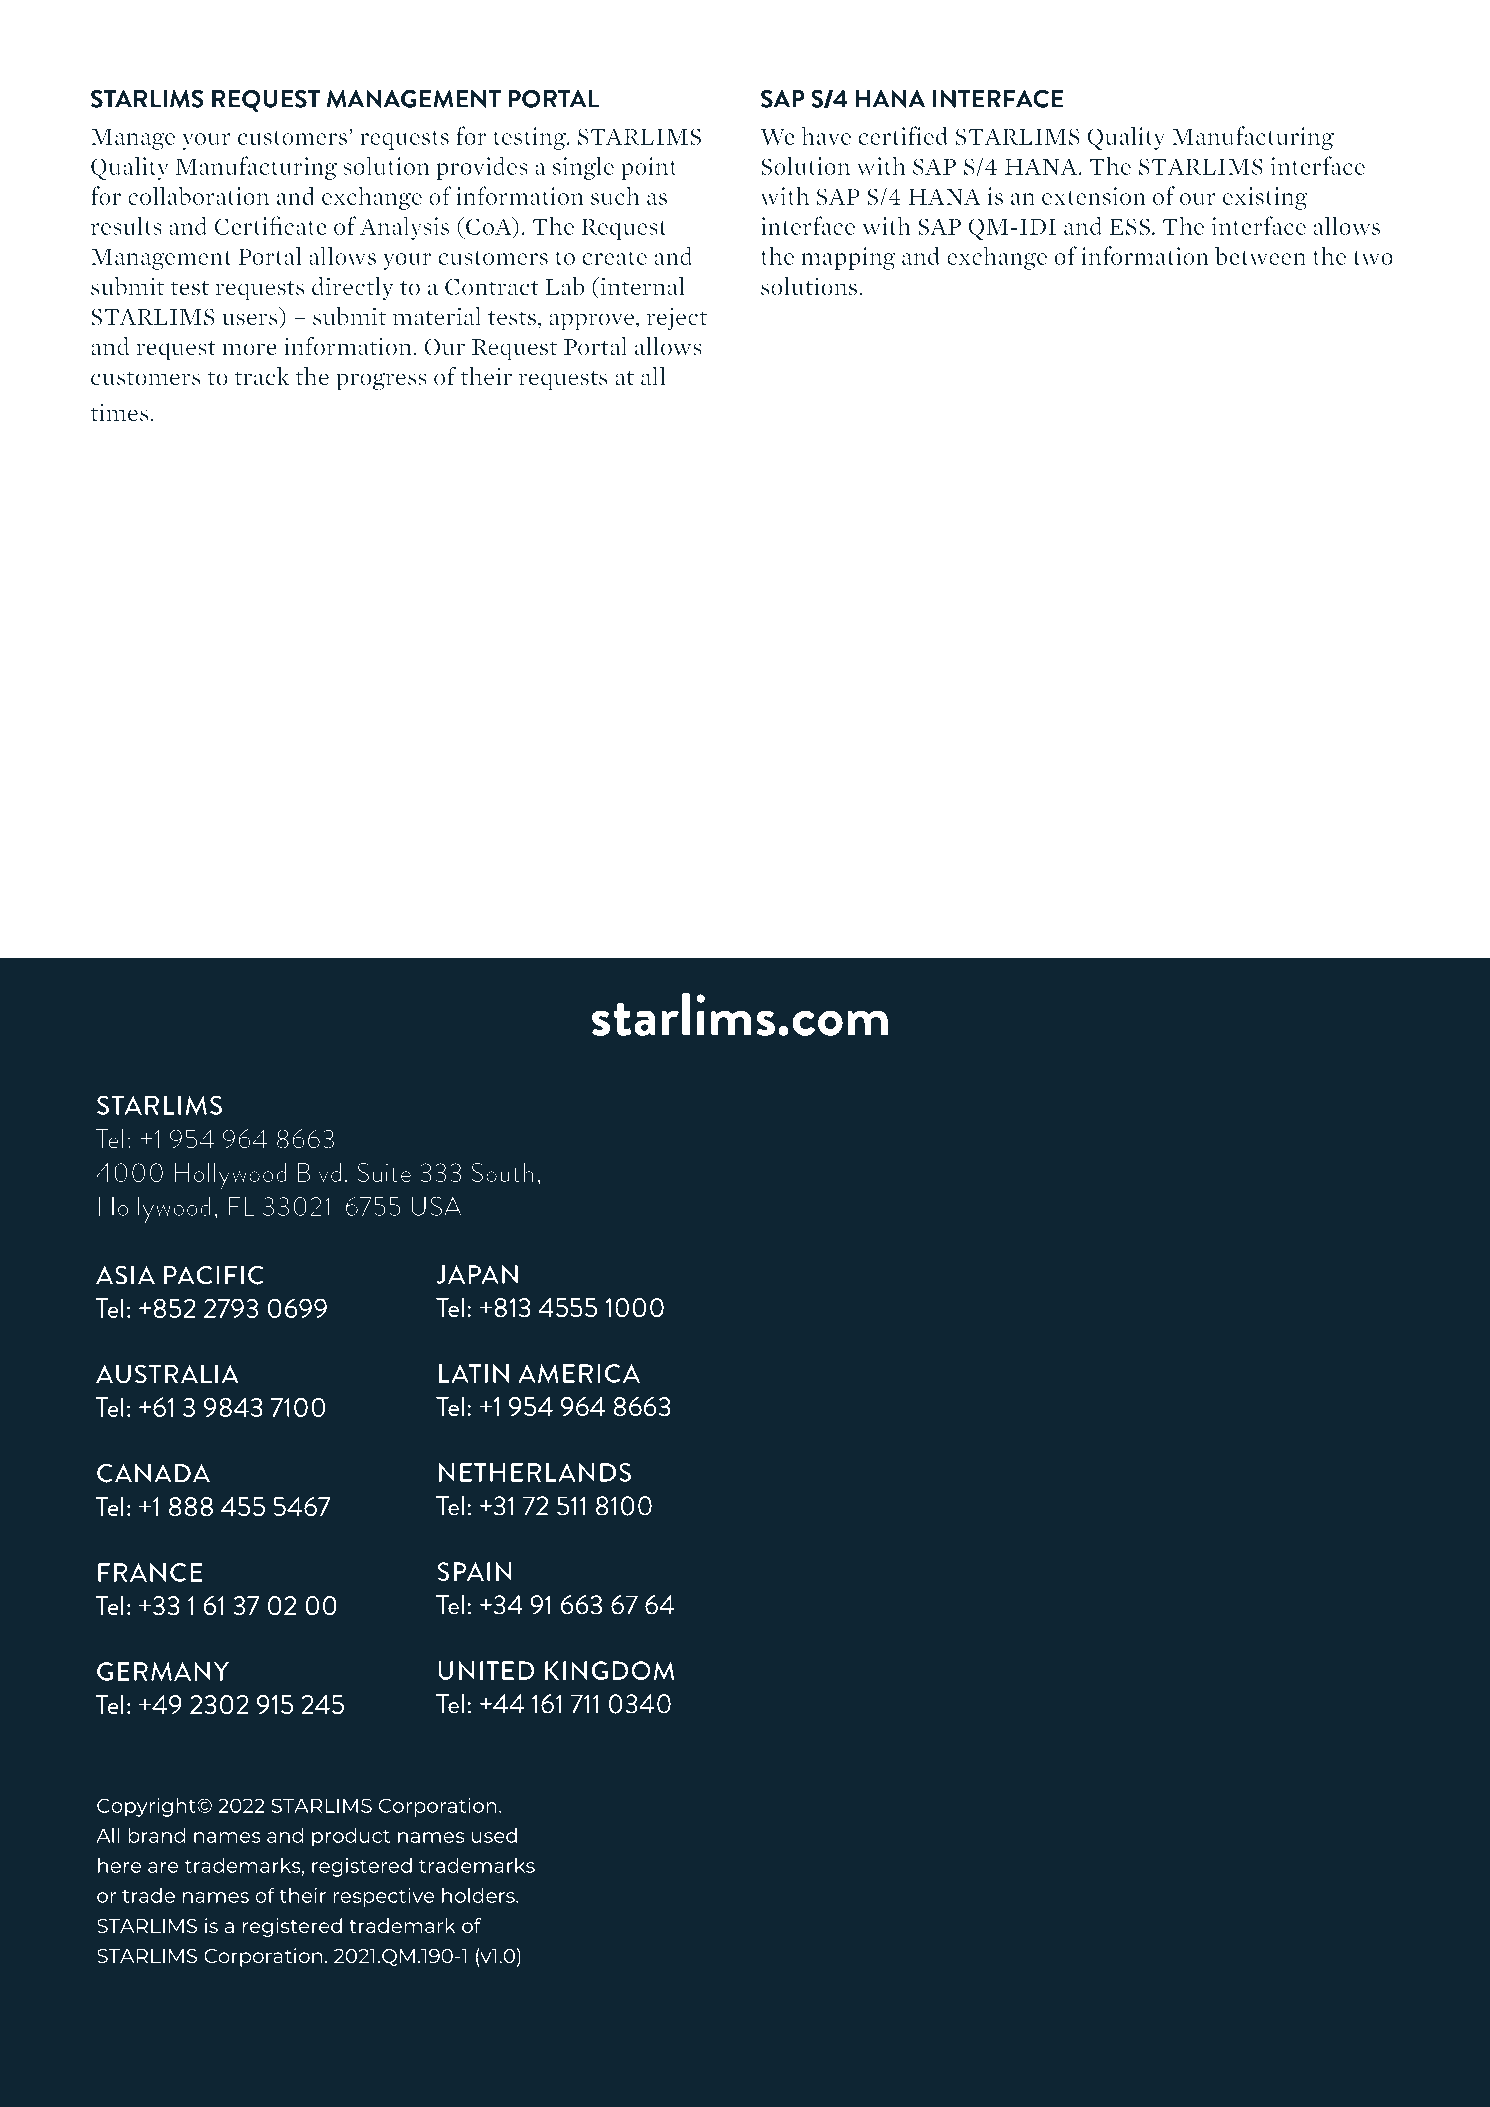 This screenshot has height=2107, width=1490. Describe the element at coordinates (271, 225) in the screenshot. I see `Certificate` at that location.
